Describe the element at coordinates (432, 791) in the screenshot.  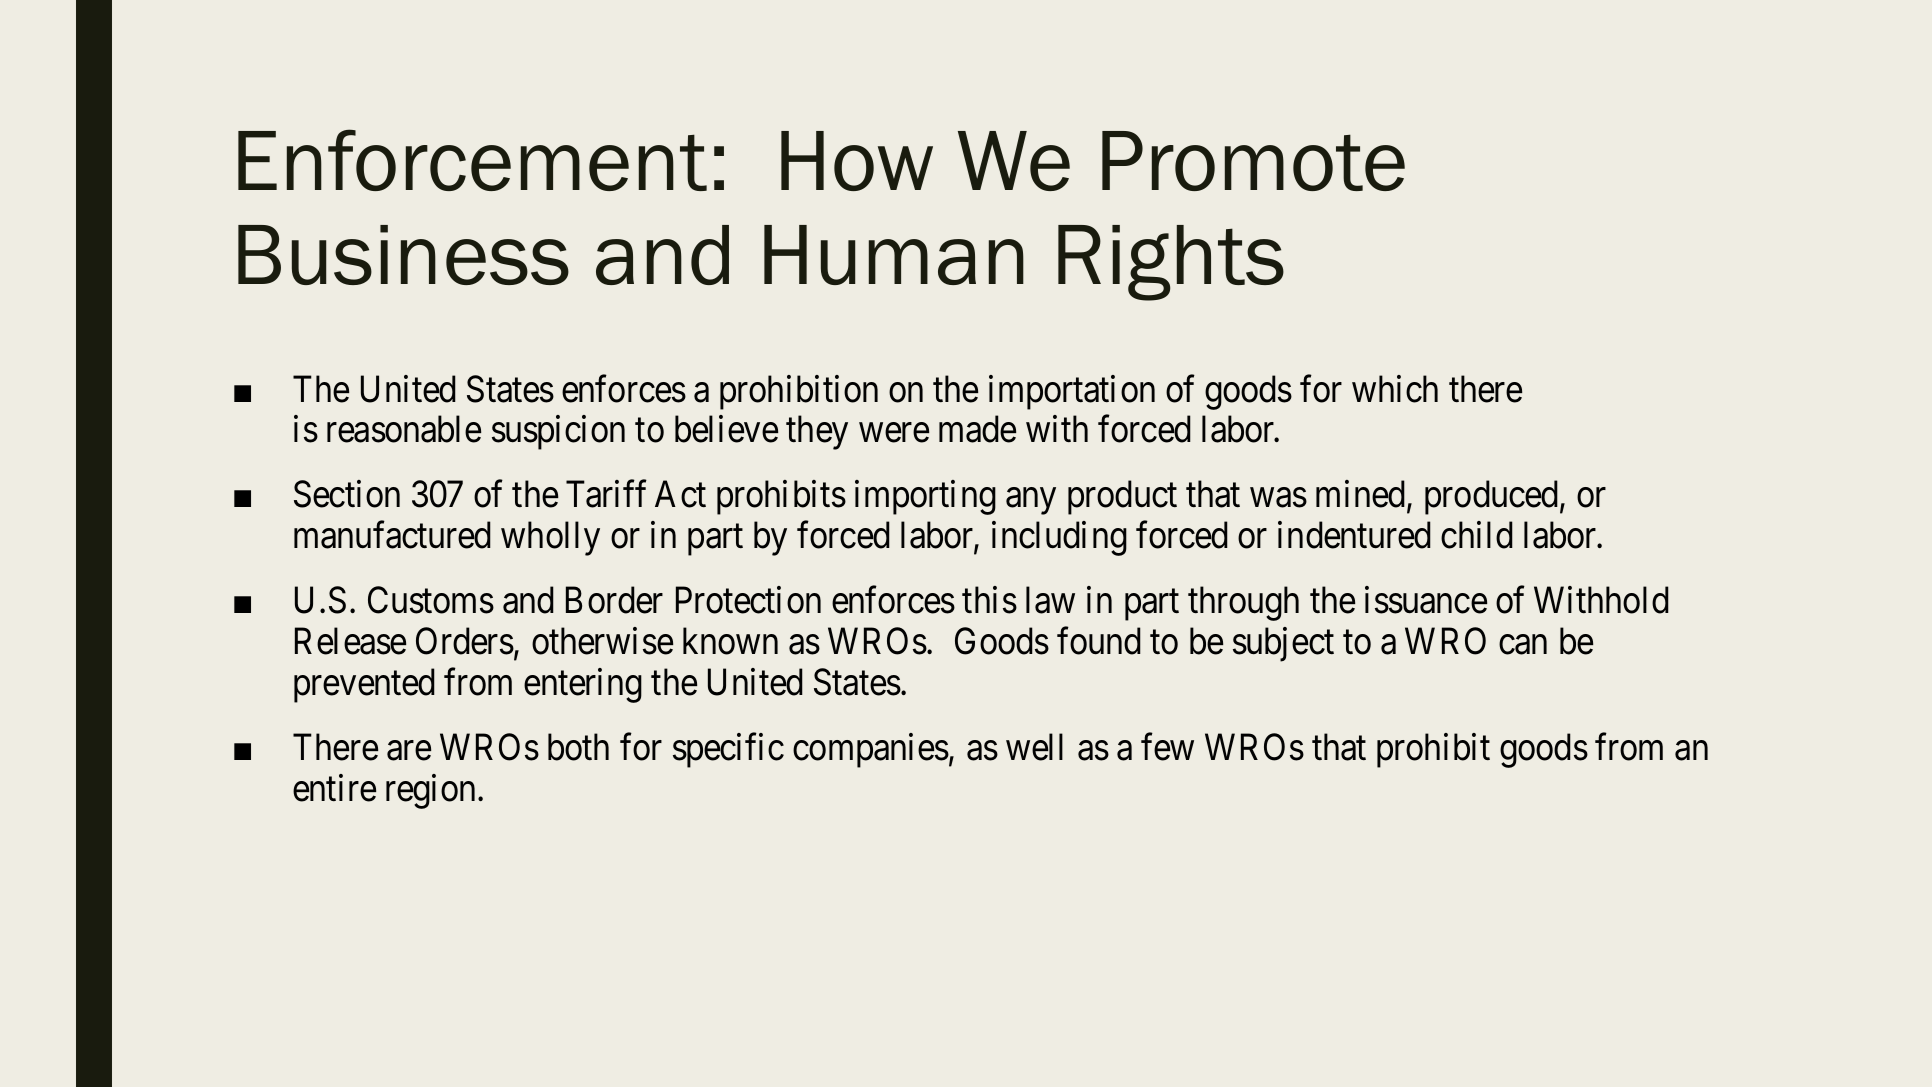
I see `region` at that location.
